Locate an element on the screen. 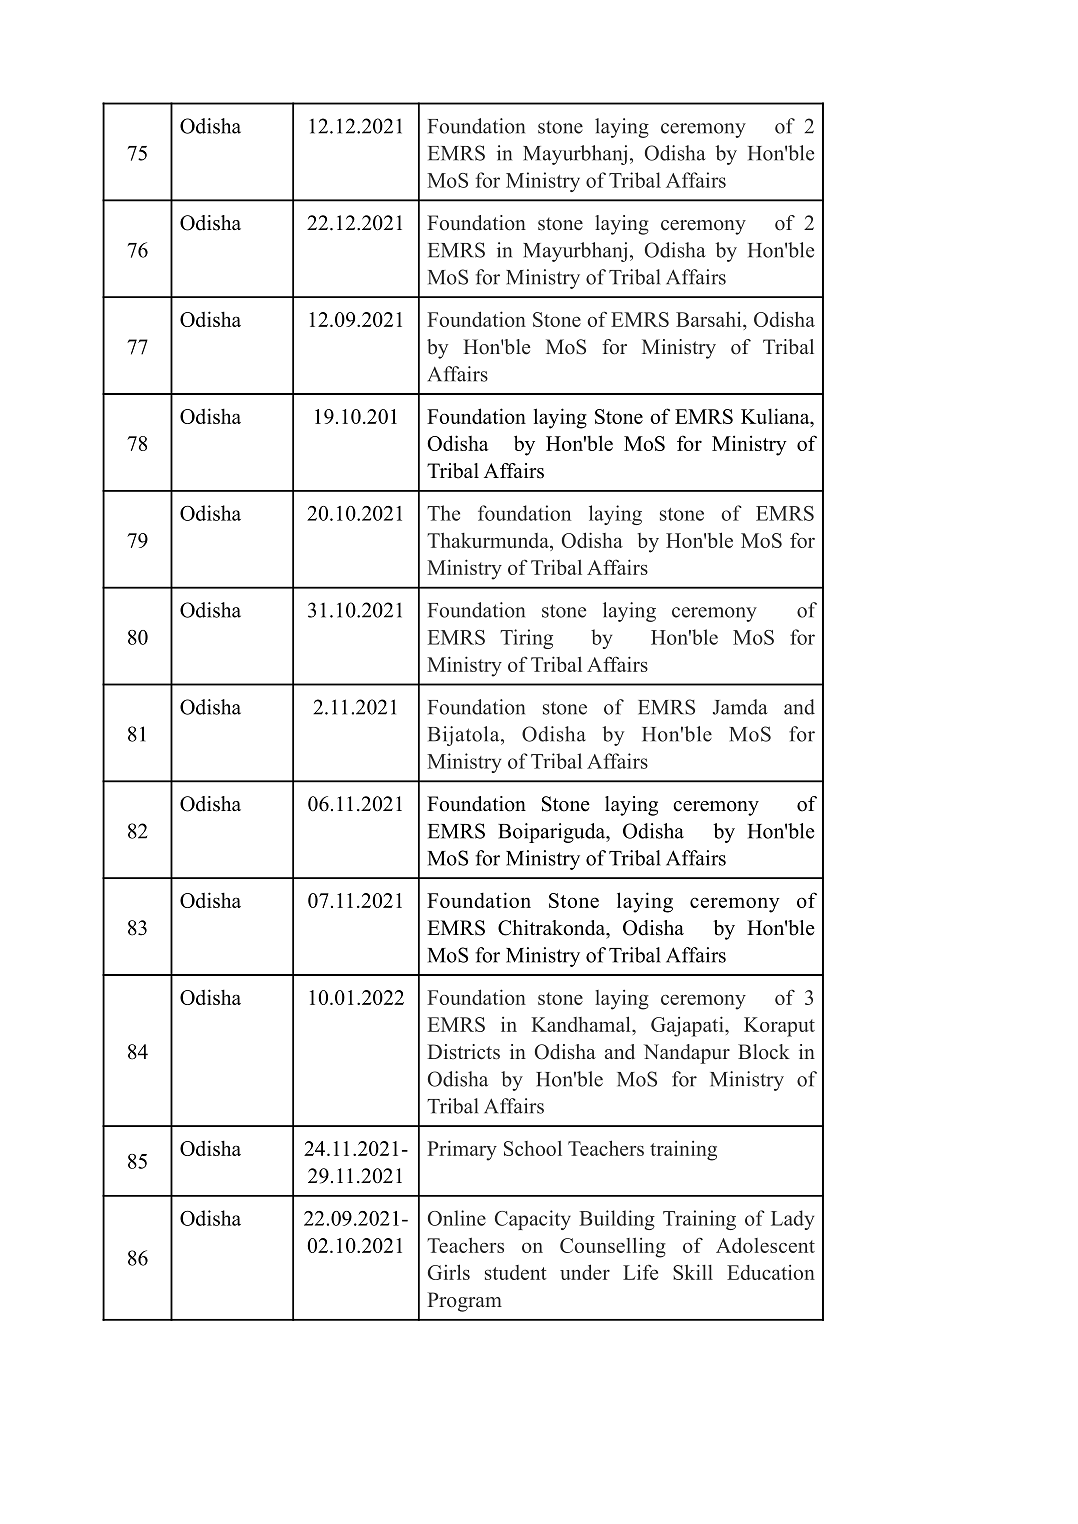  Program is located at coordinates (464, 1302).
